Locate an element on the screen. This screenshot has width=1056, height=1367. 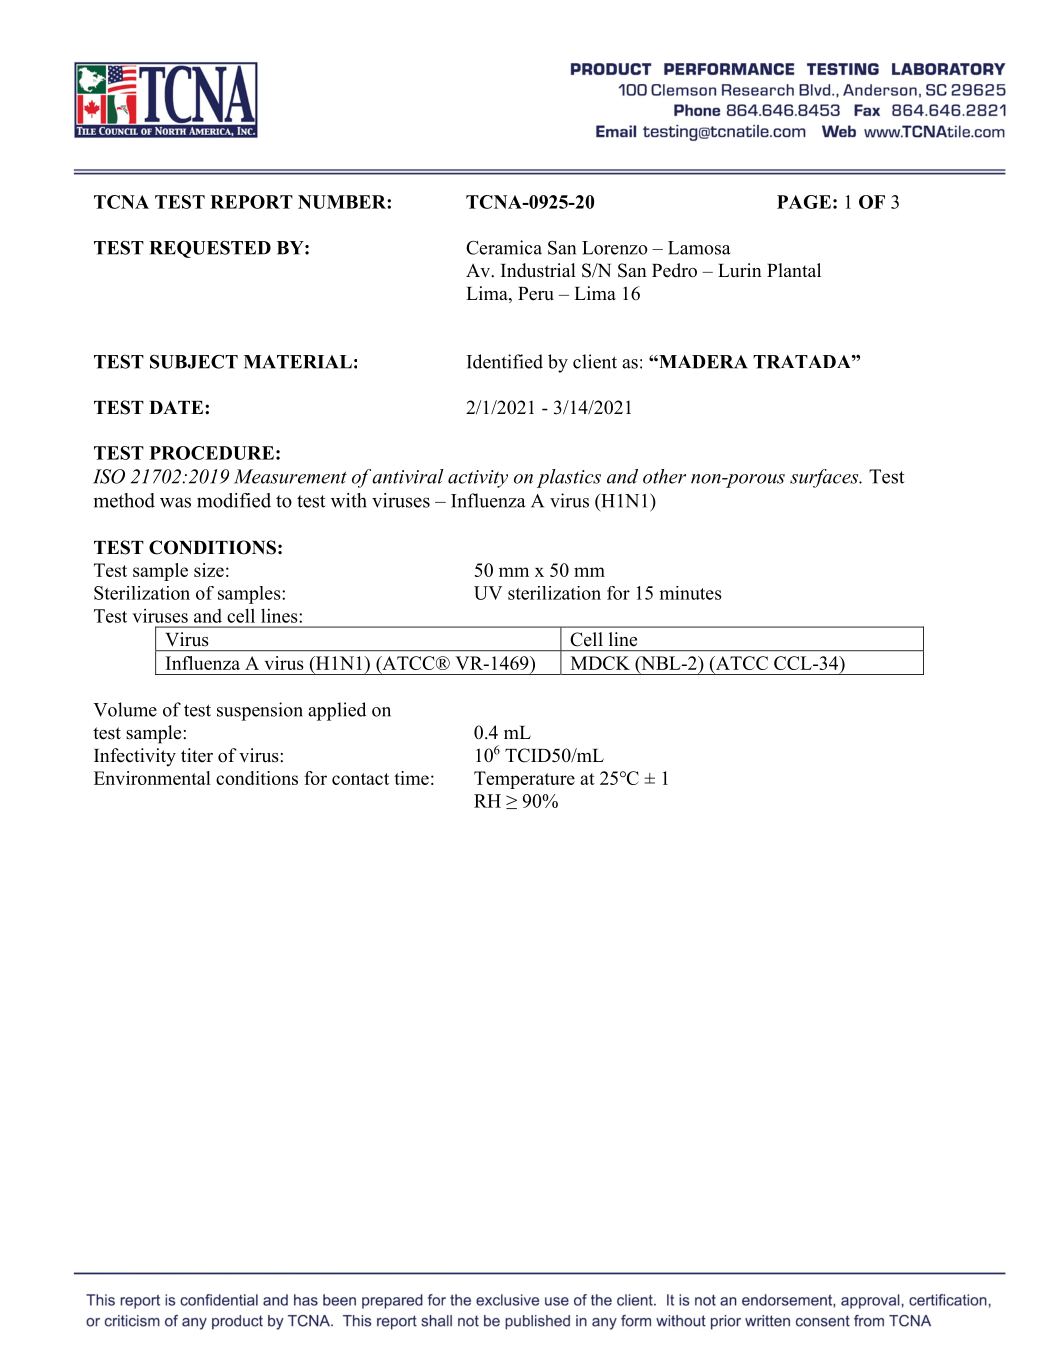
minutes is located at coordinates (690, 593).
